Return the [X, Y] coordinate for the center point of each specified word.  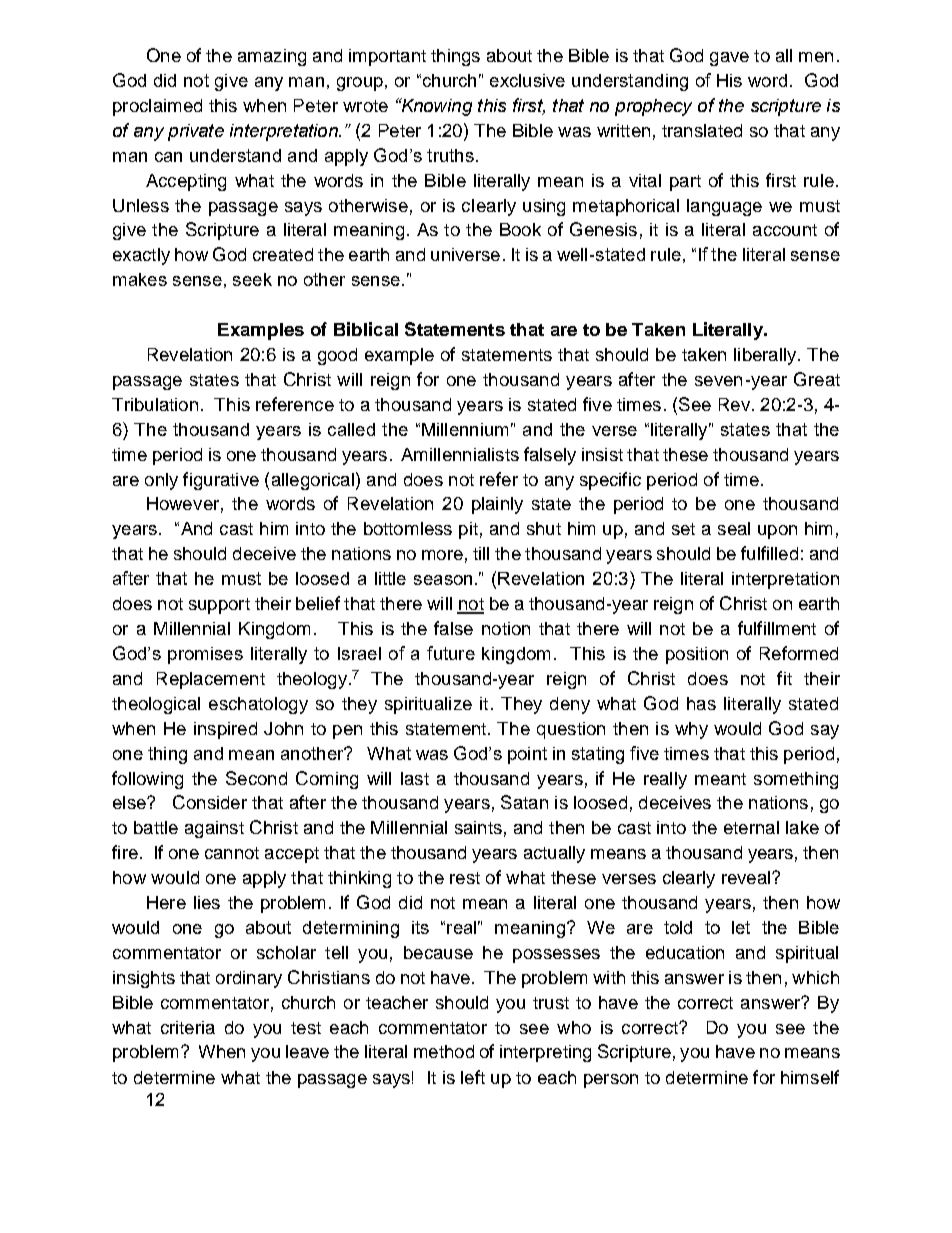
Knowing [435, 107]
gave [729, 59]
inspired [225, 730]
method [444, 1051]
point [527, 755]
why [691, 730]
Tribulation [155, 404]
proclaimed [157, 107]
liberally [766, 356]
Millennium [465, 429]
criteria [188, 1027]
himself [810, 1077]
